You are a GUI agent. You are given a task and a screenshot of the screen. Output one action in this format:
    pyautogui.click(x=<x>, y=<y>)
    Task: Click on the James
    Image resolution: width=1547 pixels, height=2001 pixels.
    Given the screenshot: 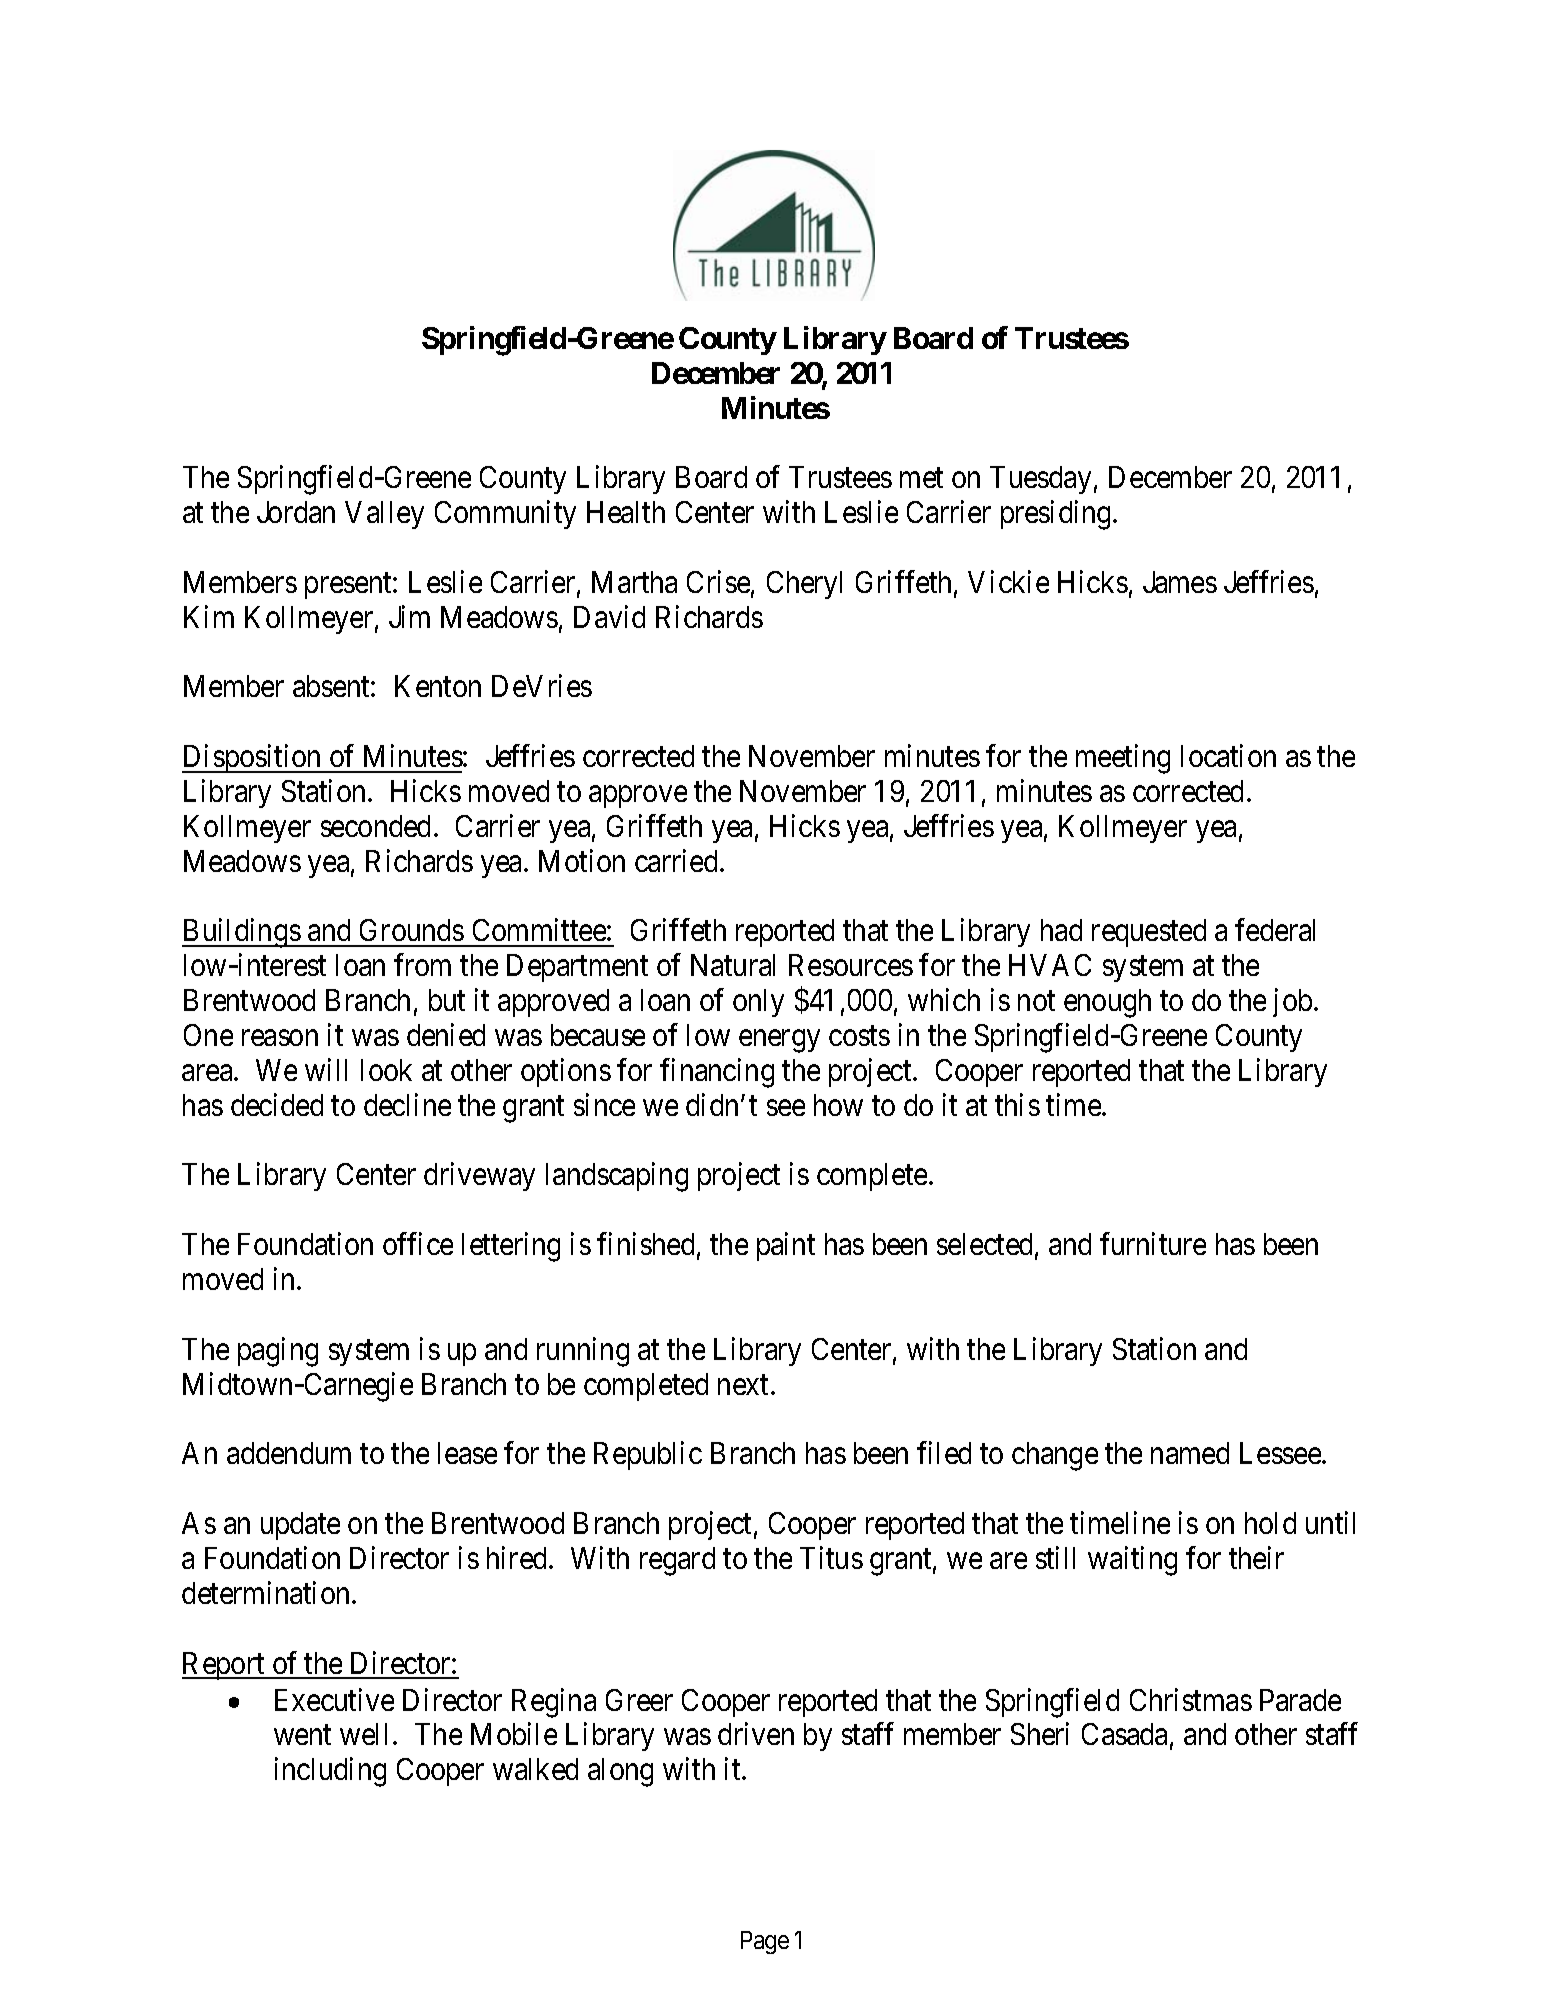 What is the action you would take?
    pyautogui.click(x=1180, y=582)
